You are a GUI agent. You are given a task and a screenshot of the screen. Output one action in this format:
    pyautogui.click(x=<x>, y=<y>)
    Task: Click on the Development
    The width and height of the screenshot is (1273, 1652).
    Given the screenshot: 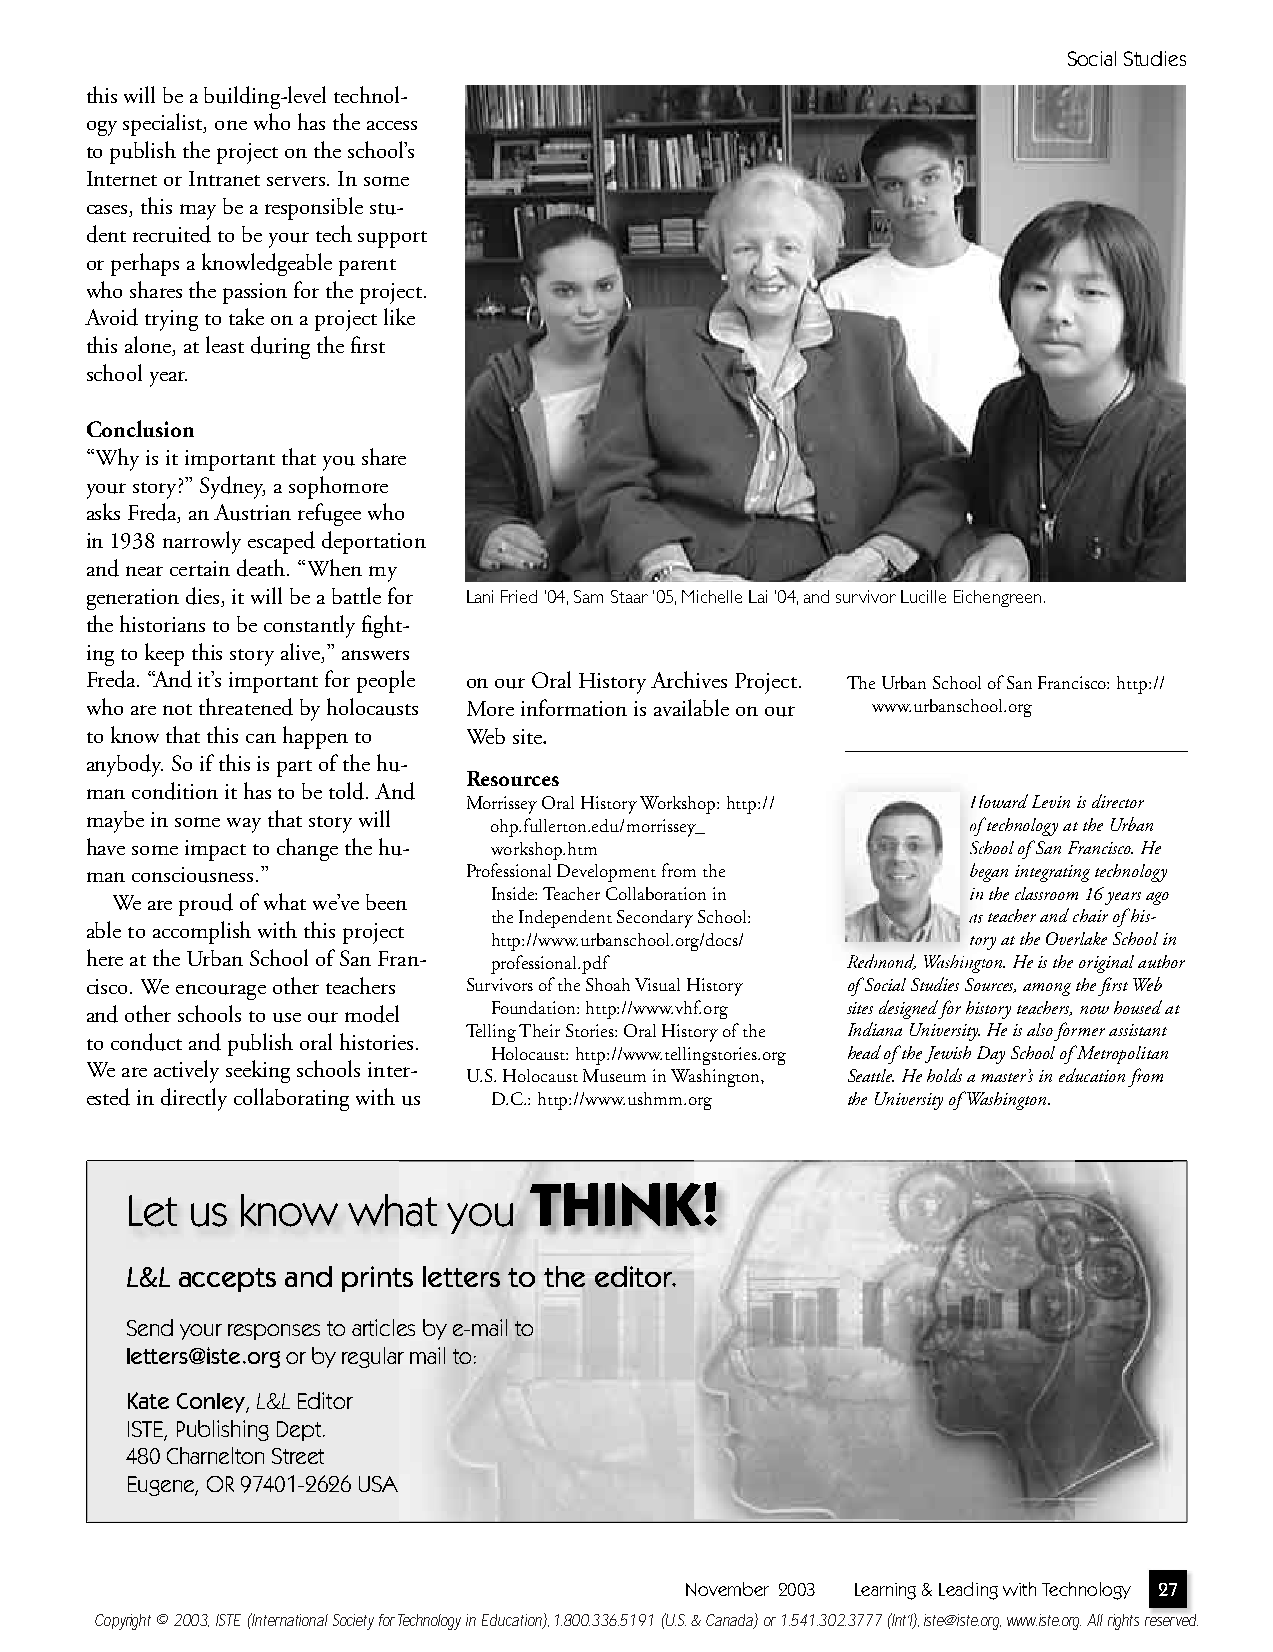 What is the action you would take?
    pyautogui.click(x=606, y=873)
